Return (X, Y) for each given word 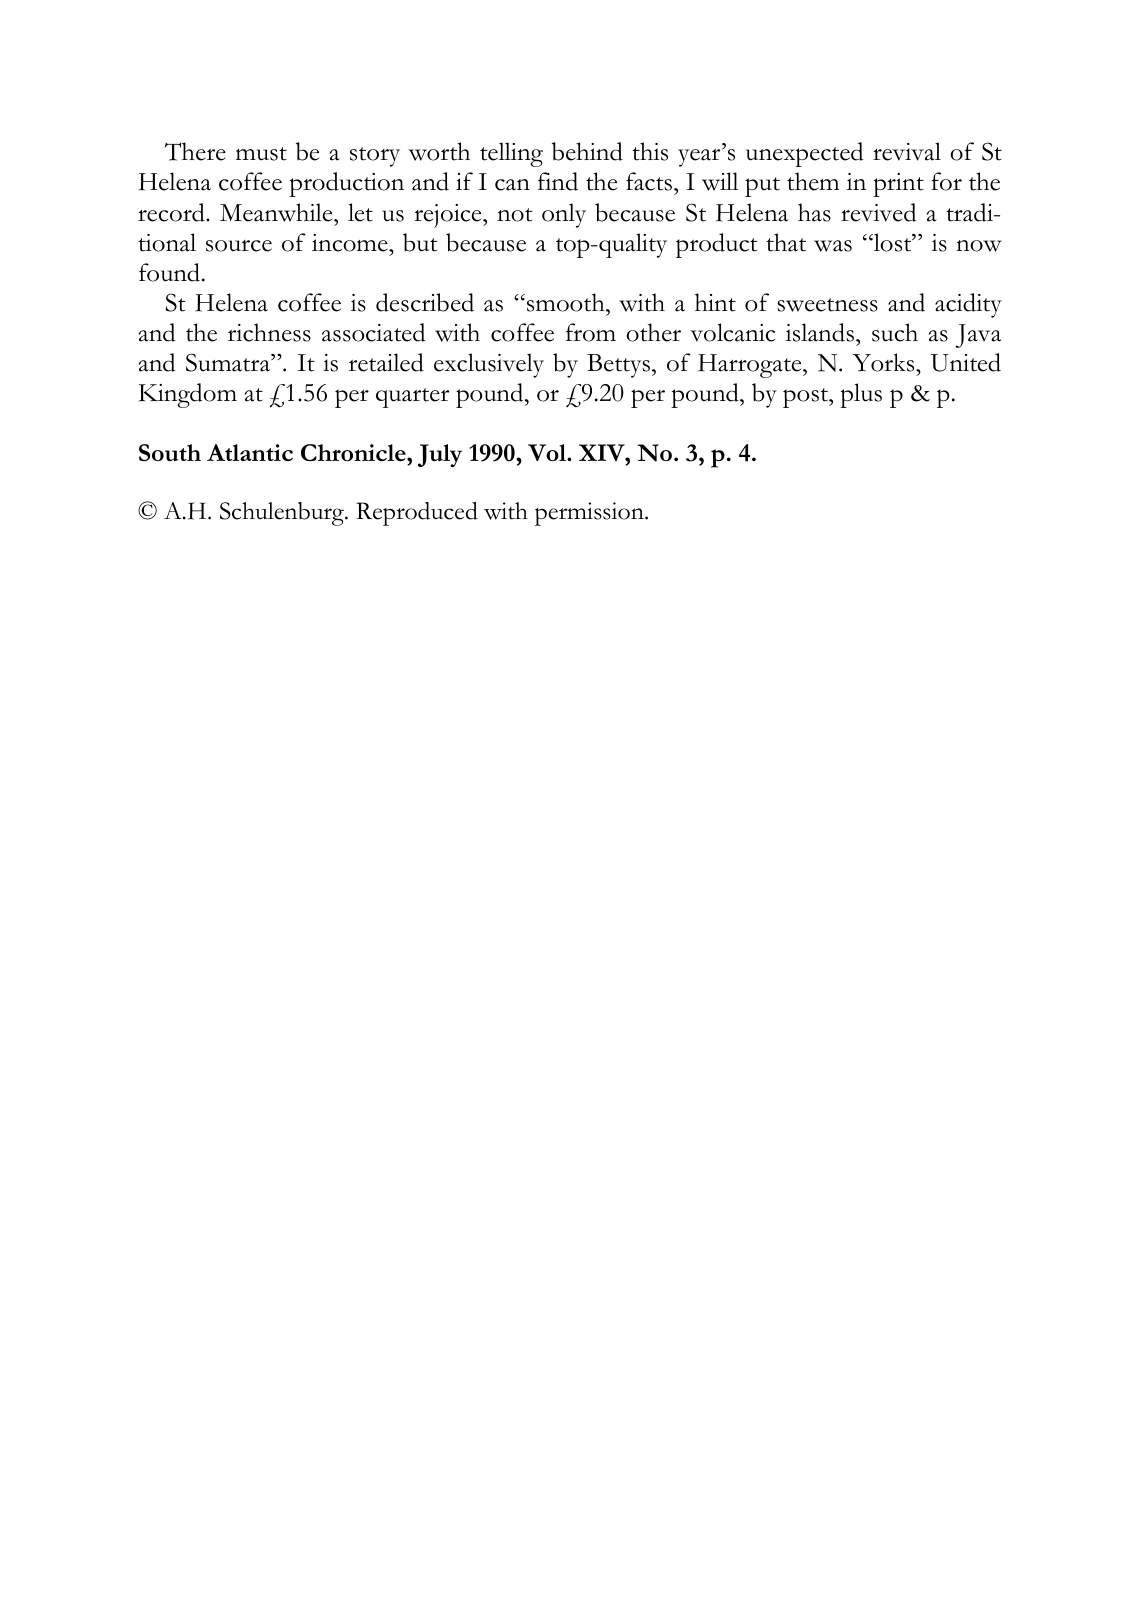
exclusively (489, 365)
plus (861, 395)
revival (907, 151)
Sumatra (229, 362)
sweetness (827, 305)
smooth (567, 302)
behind (587, 151)
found (169, 272)
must (261, 154)
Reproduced (417, 514)
